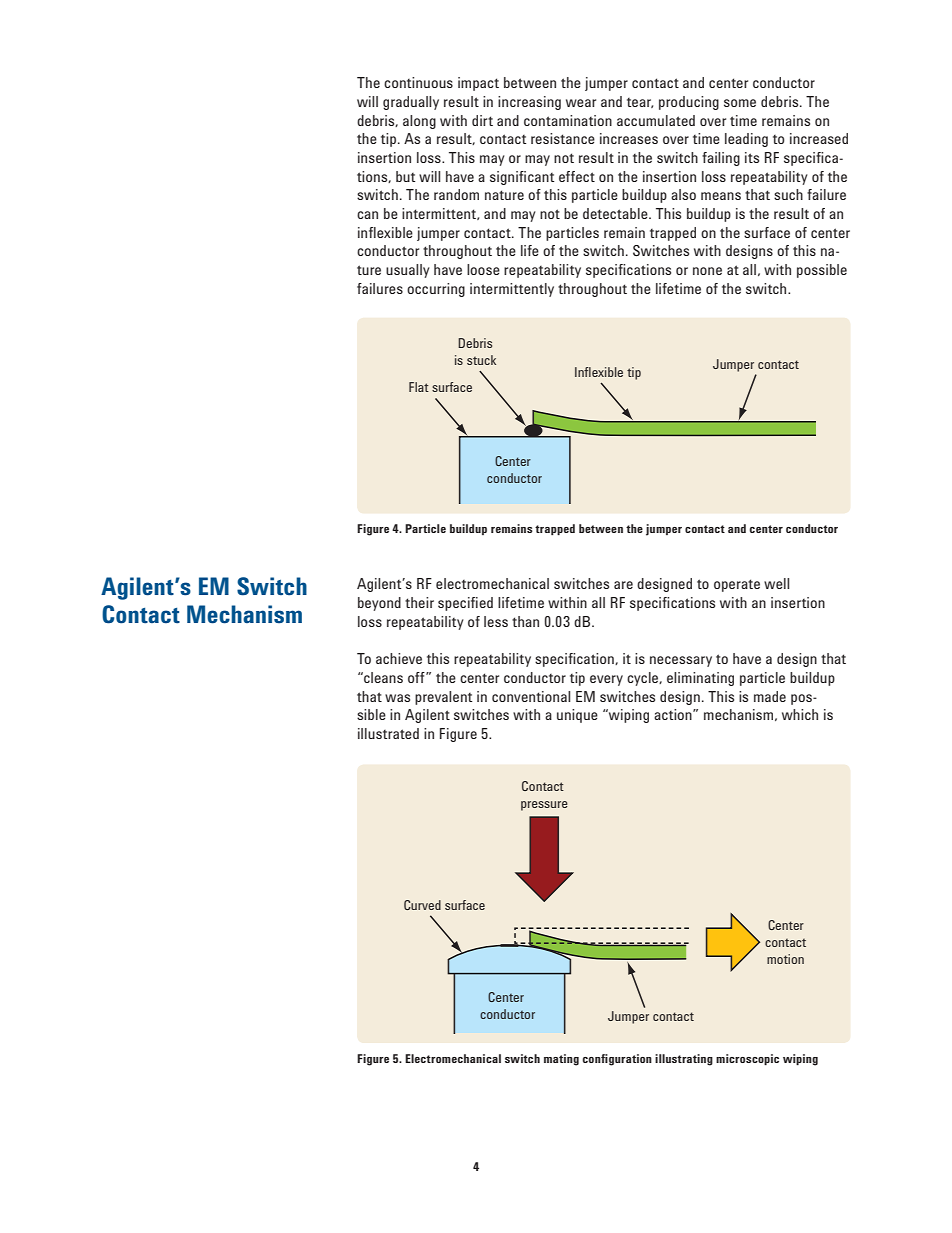 The height and width of the document is (1233, 952). I want to click on their, so click(419, 602).
